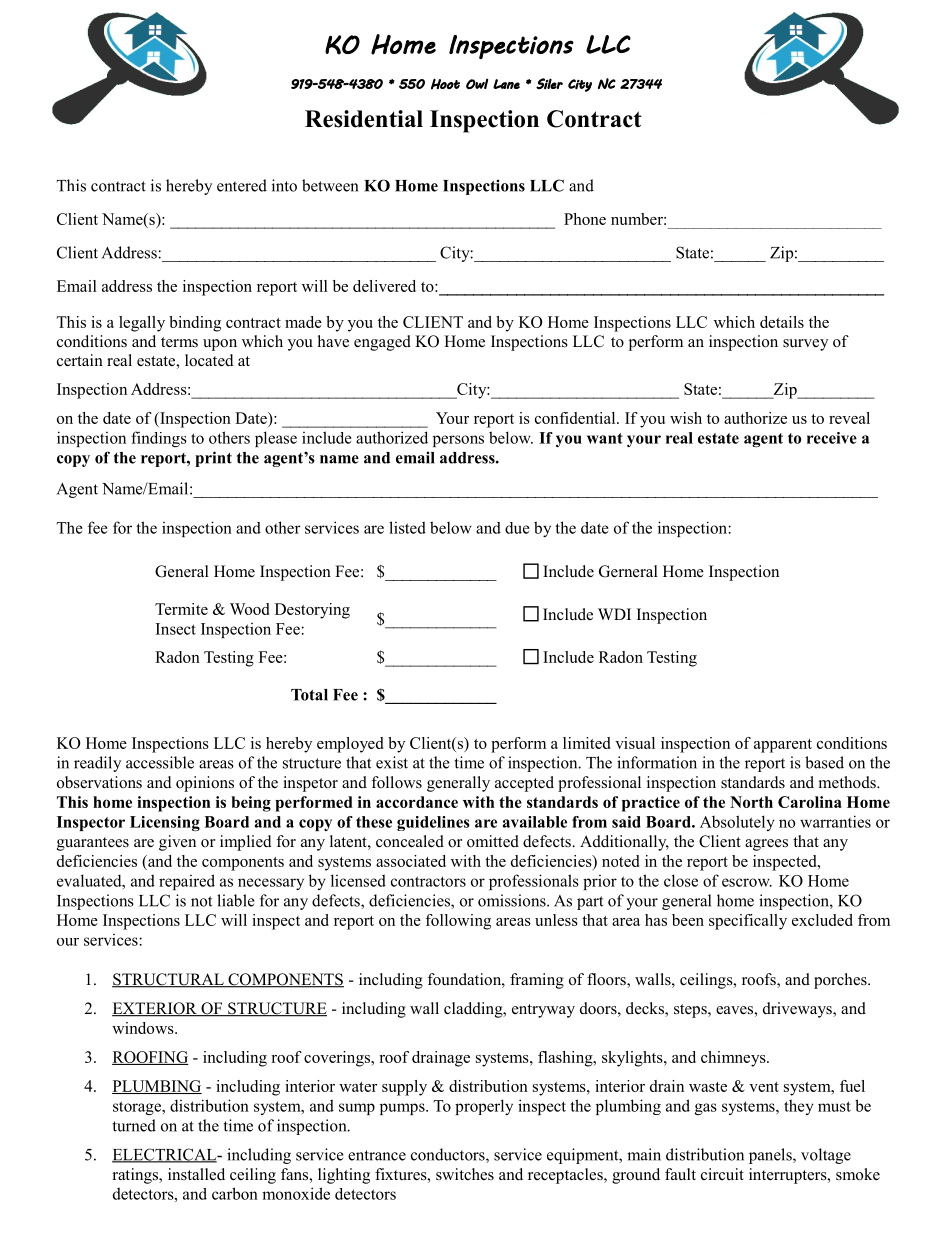  Describe the element at coordinates (242, 185) in the screenshot. I see `entered` at that location.
